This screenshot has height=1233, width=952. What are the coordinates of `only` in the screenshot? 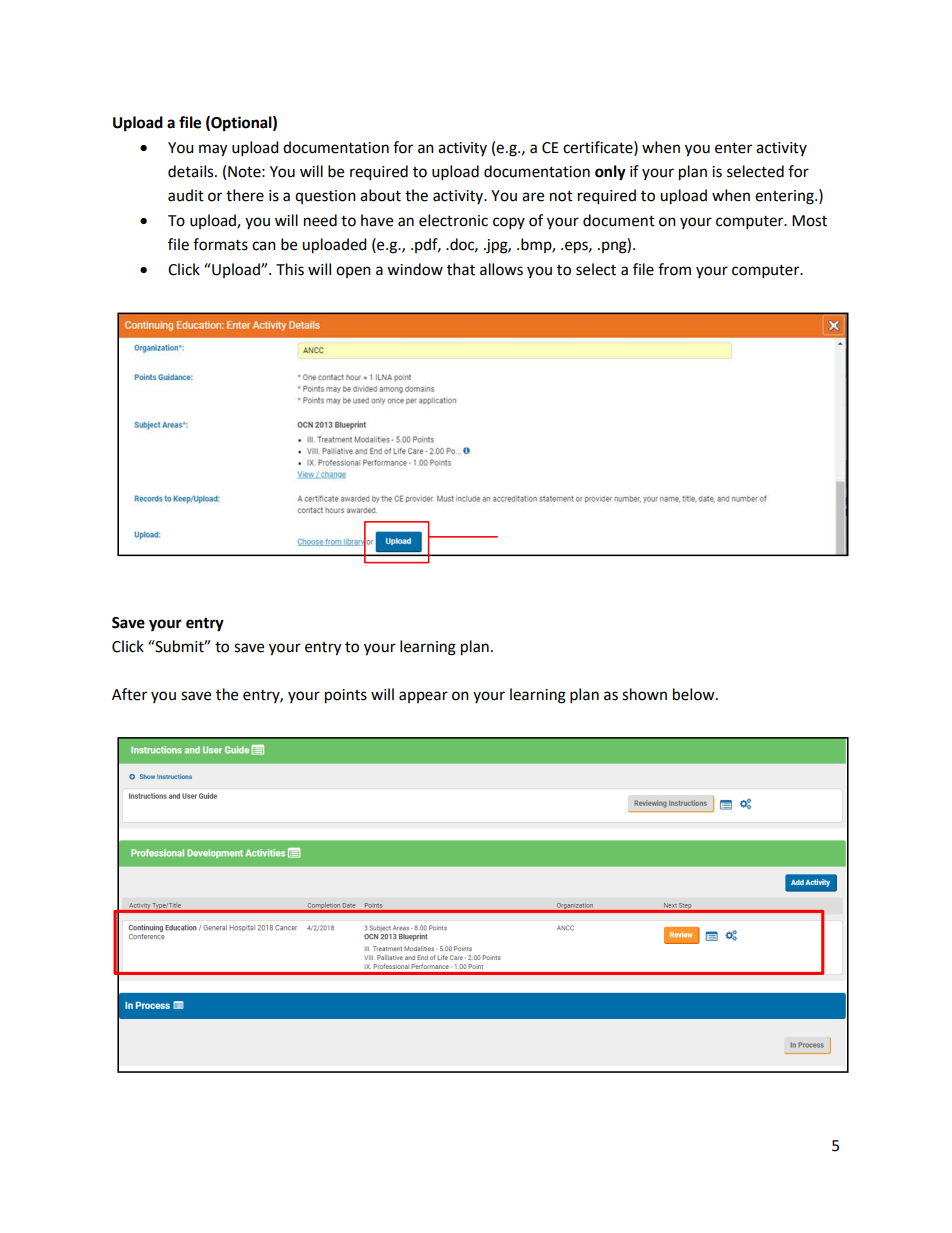 It's located at (610, 173).
